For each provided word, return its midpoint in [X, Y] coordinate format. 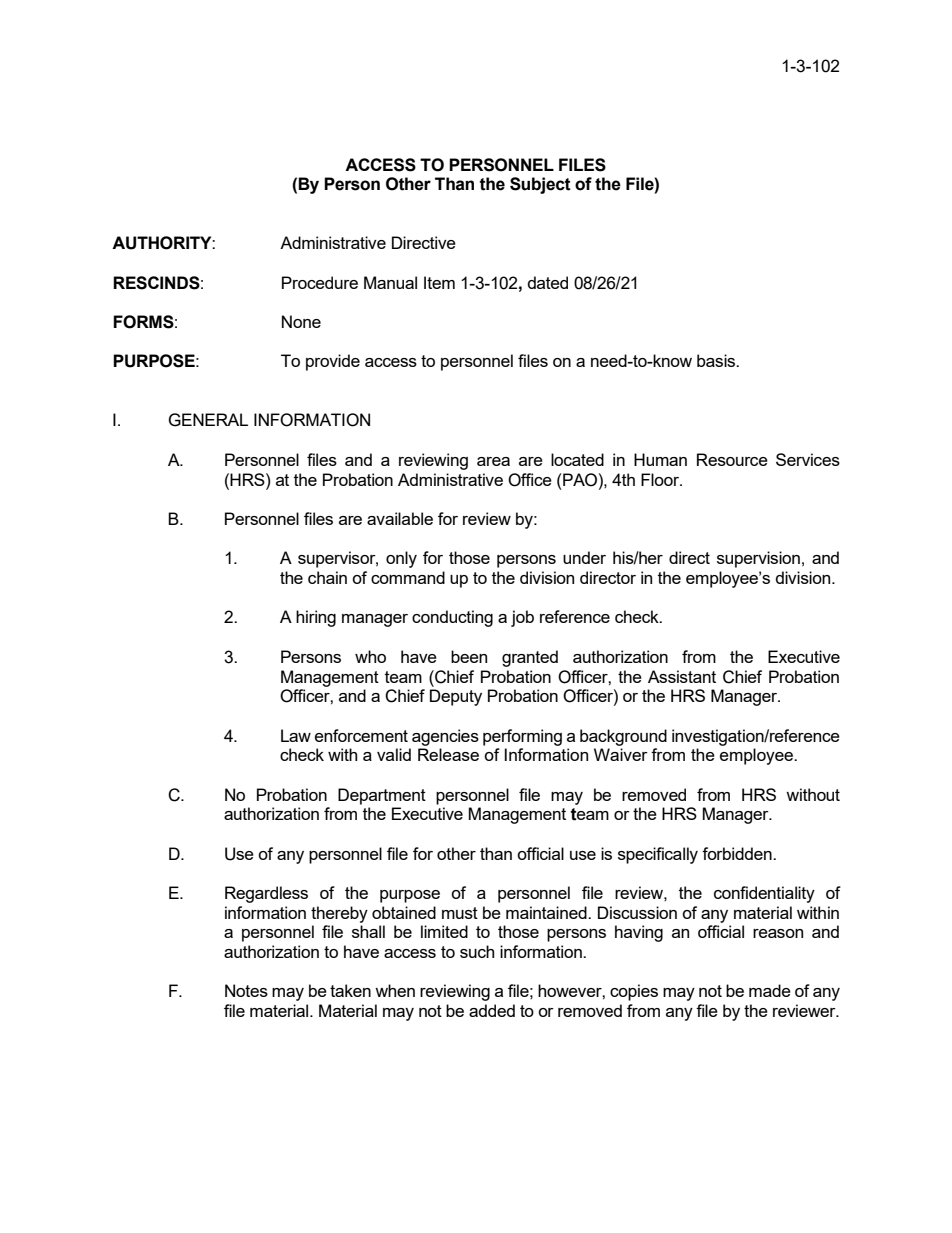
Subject [540, 185]
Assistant [682, 676]
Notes [246, 990]
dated [548, 282]
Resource [732, 459]
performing [522, 737]
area [493, 461]
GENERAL [208, 420]
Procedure [320, 282]
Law [296, 735]
